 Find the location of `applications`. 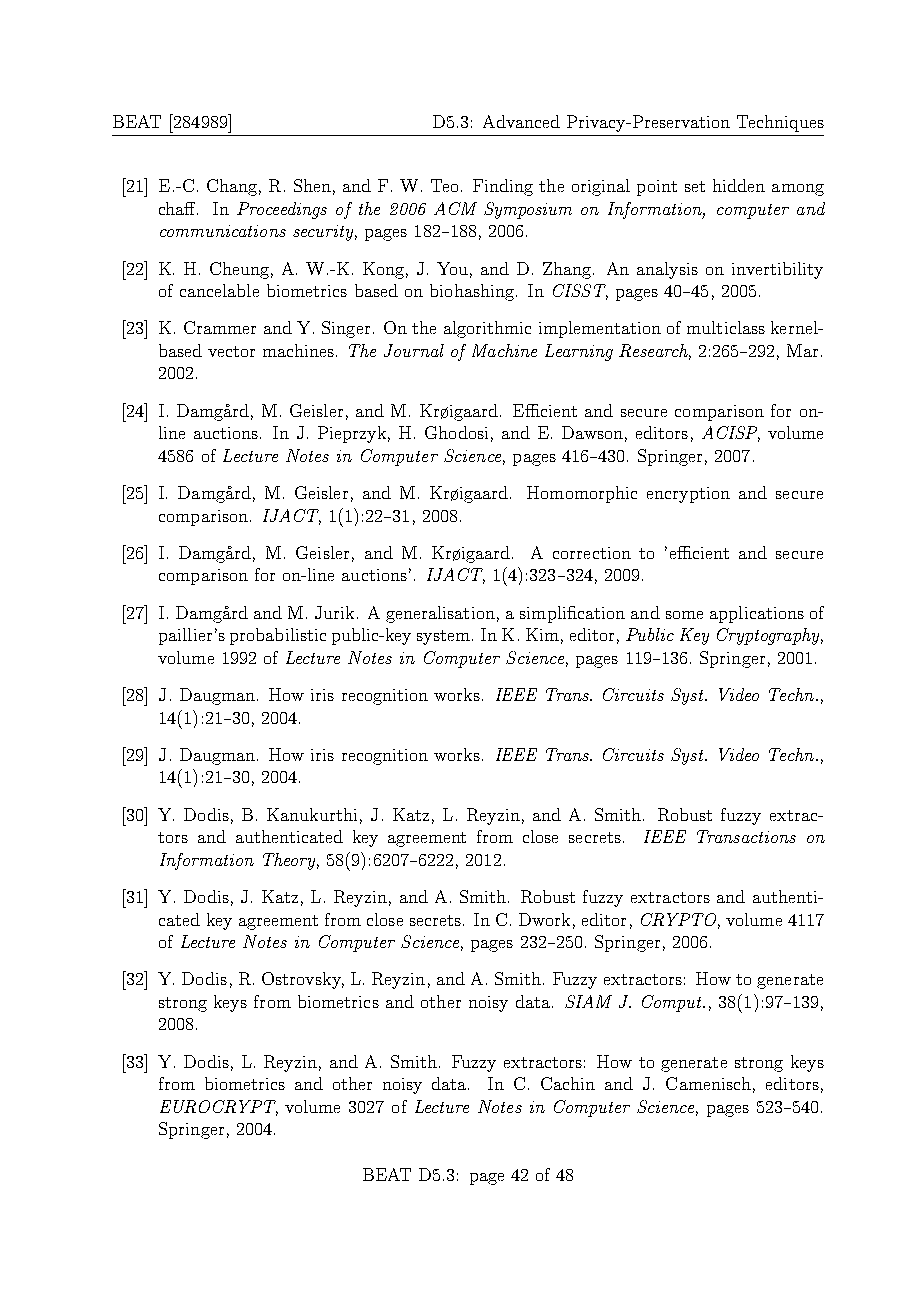

applications is located at coordinates (757, 614).
